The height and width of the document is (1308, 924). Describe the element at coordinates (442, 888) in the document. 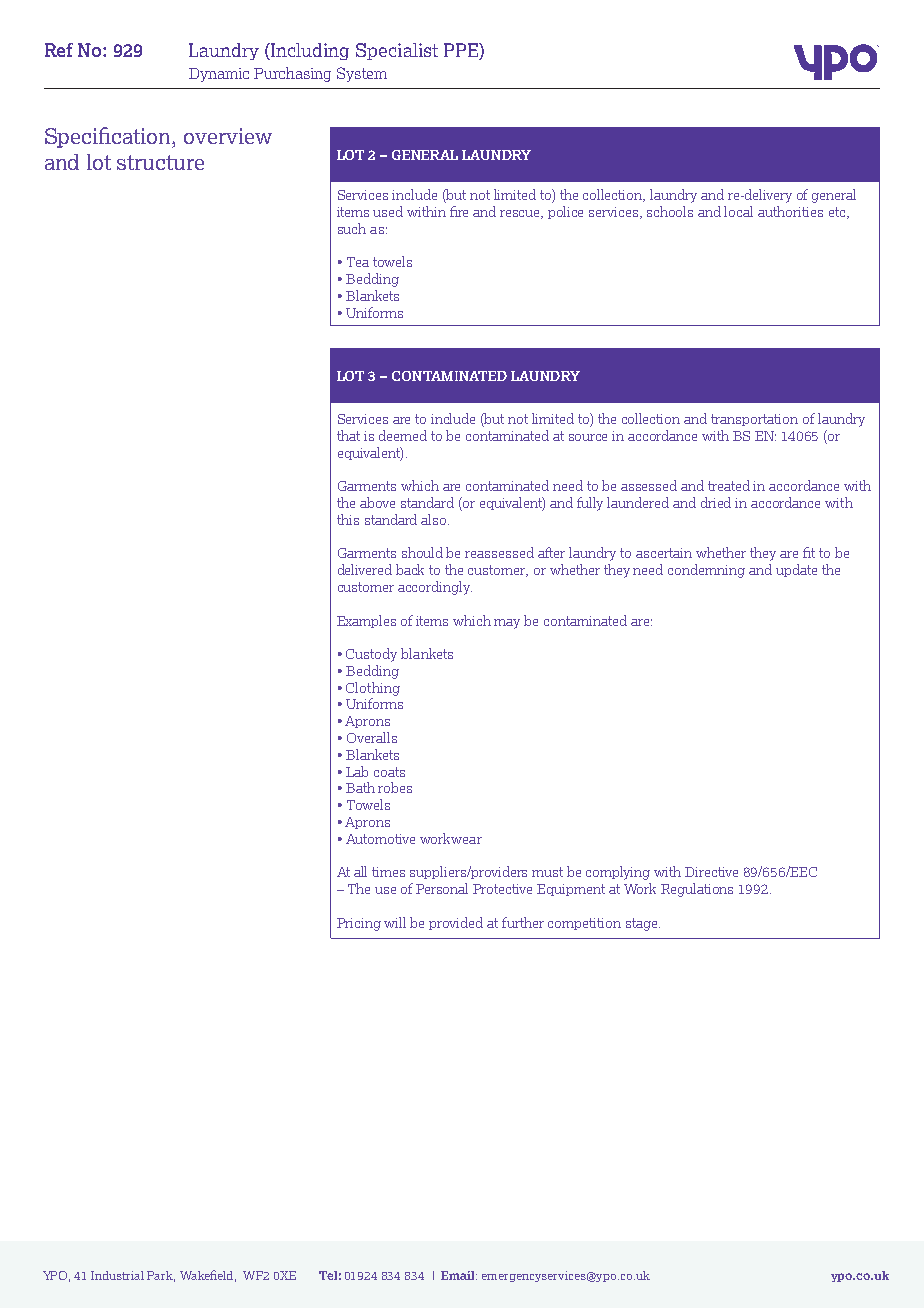

I see `Personal` at that location.
